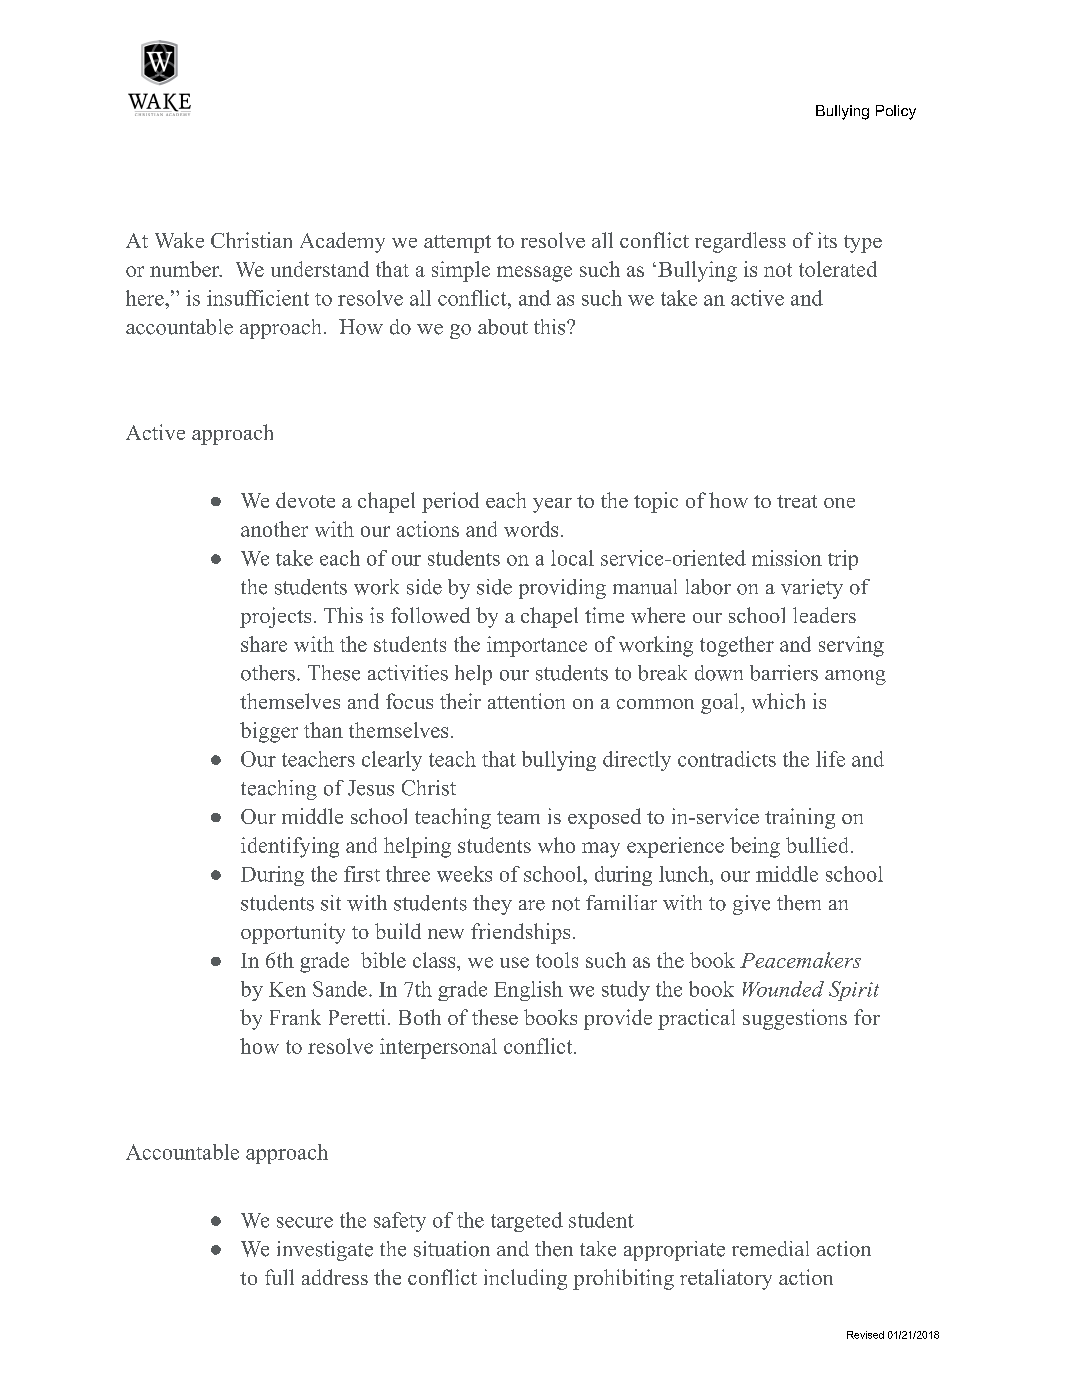 Image resolution: width=1066 pixels, height=1379 pixels. Describe the element at coordinates (503, 327) in the screenshot. I see `about` at that location.
